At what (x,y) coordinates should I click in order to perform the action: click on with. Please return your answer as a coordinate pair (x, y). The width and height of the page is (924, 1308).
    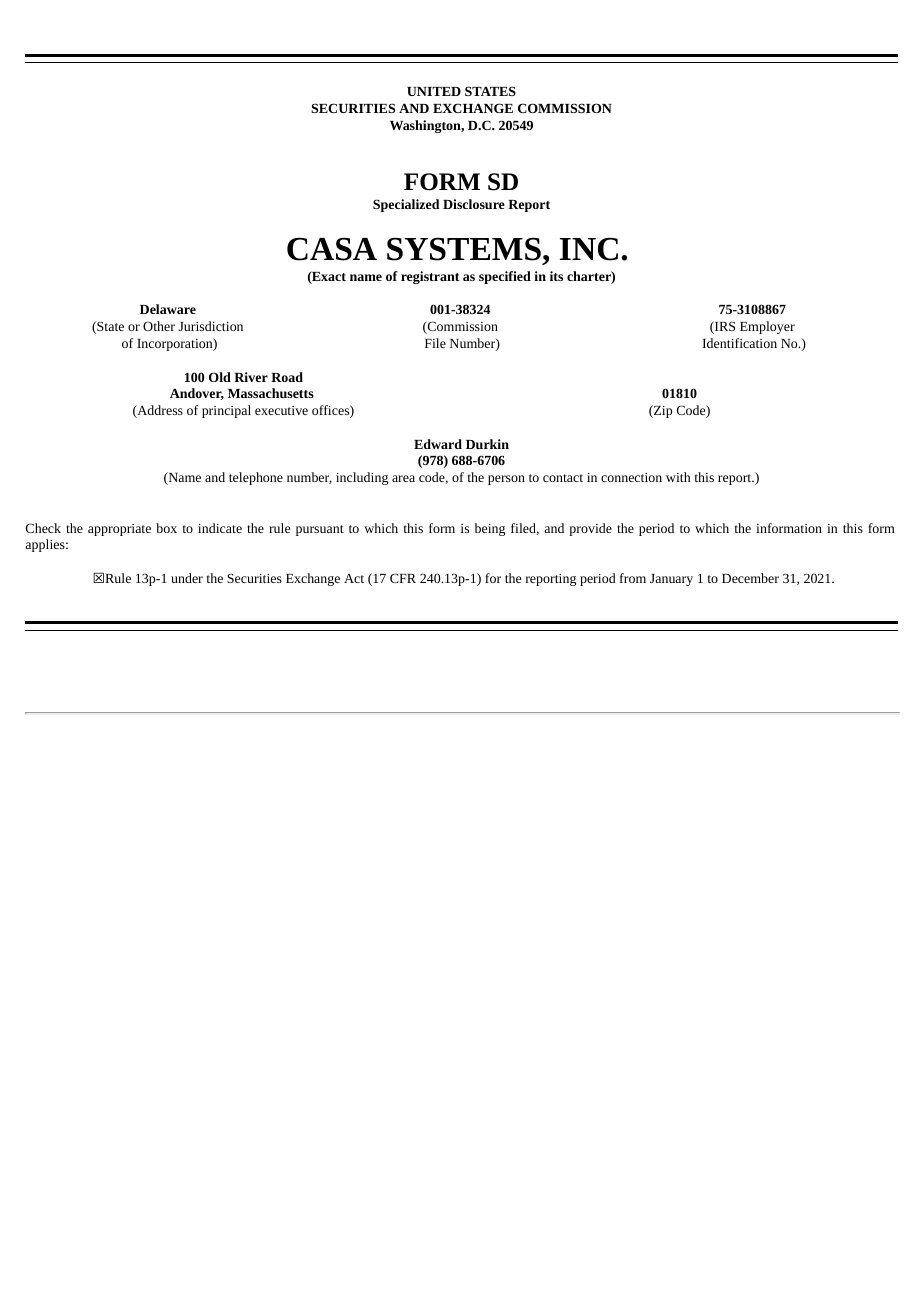
    Looking at the image, I should click on (678, 477).
